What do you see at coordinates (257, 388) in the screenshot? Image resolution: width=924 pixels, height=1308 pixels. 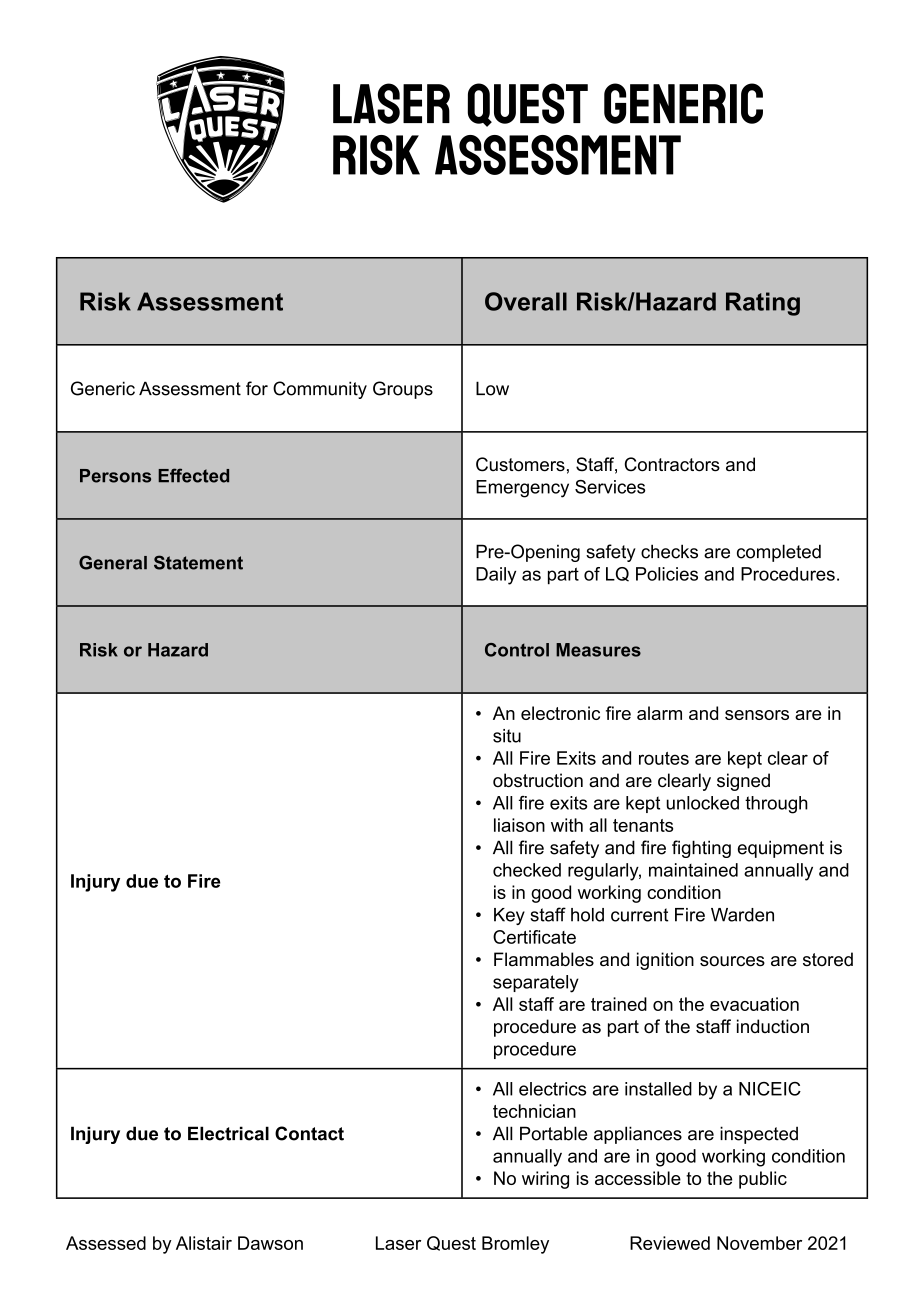 I see `for` at bounding box center [257, 388].
